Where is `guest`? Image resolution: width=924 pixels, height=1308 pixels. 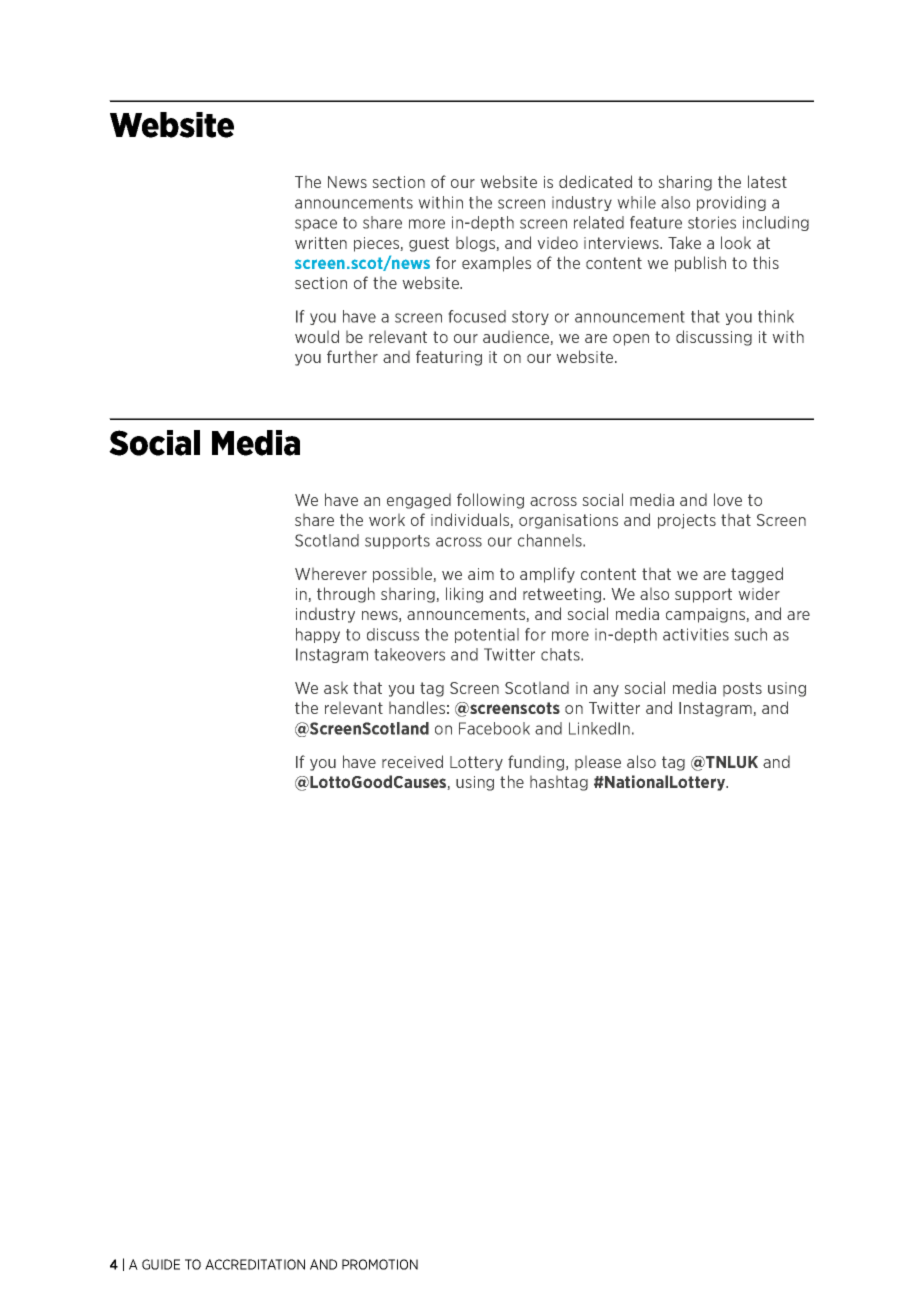
guest is located at coordinates (429, 244).
